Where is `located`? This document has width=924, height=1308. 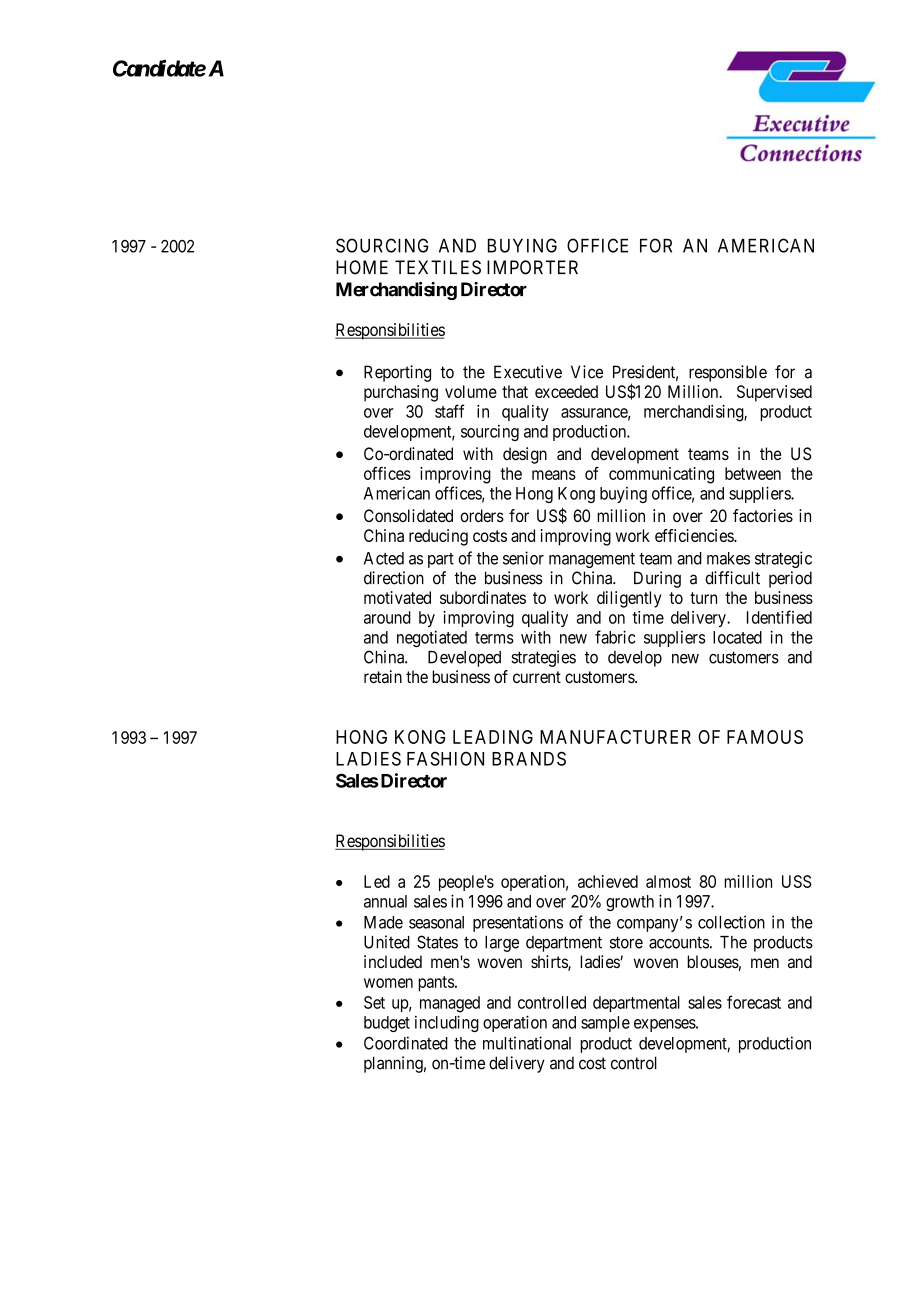
located is located at coordinates (737, 637).
